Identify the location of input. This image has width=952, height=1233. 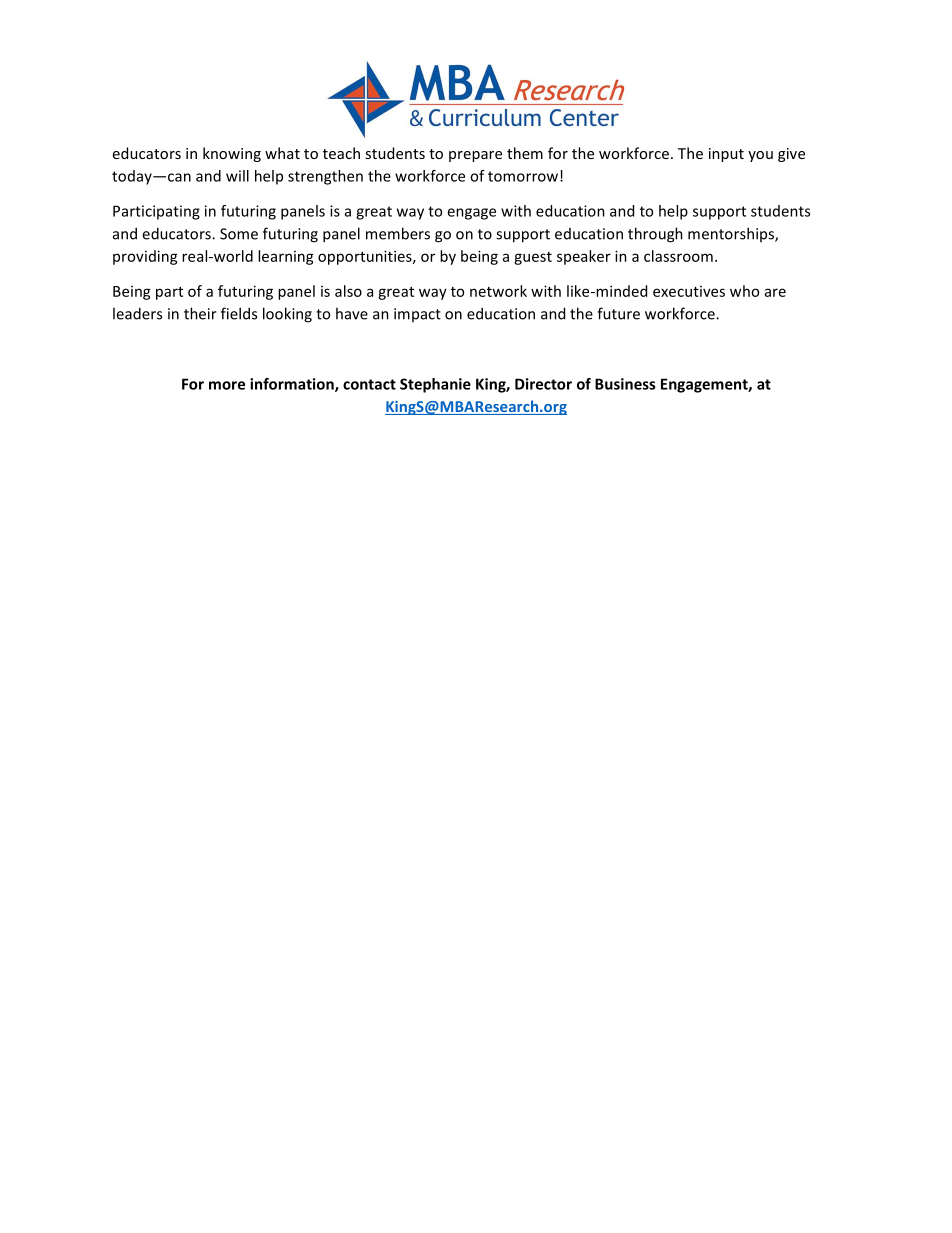
(726, 155).
